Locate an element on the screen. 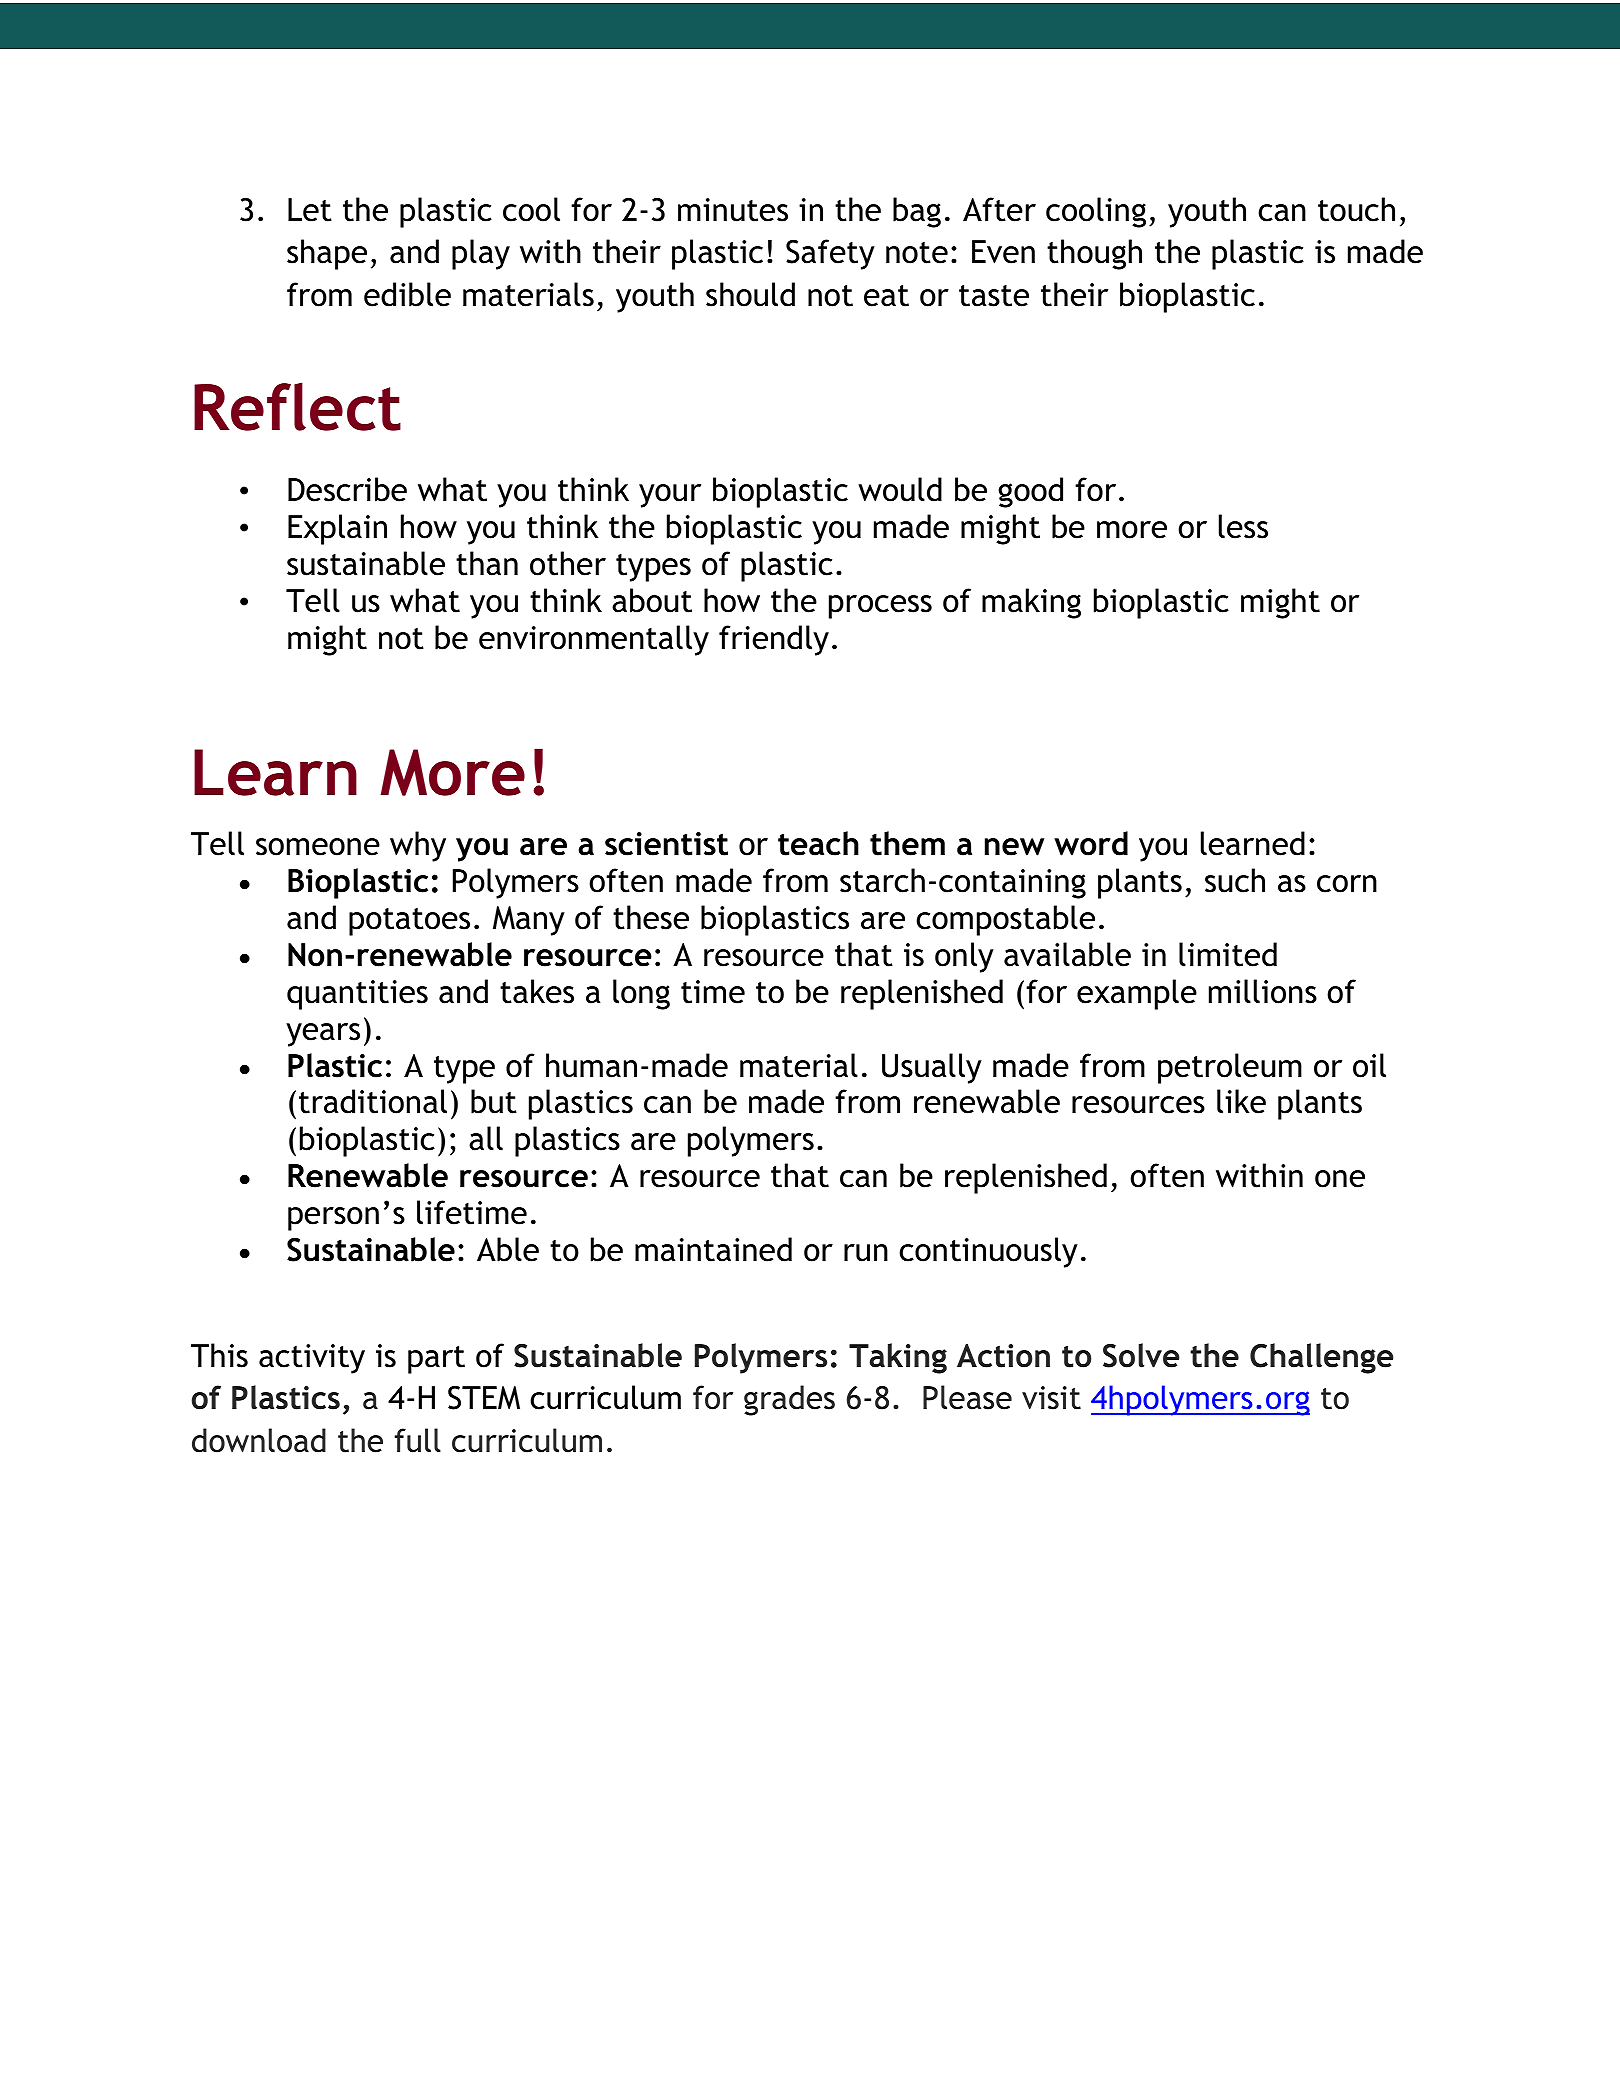  full is located at coordinates (417, 1440).
